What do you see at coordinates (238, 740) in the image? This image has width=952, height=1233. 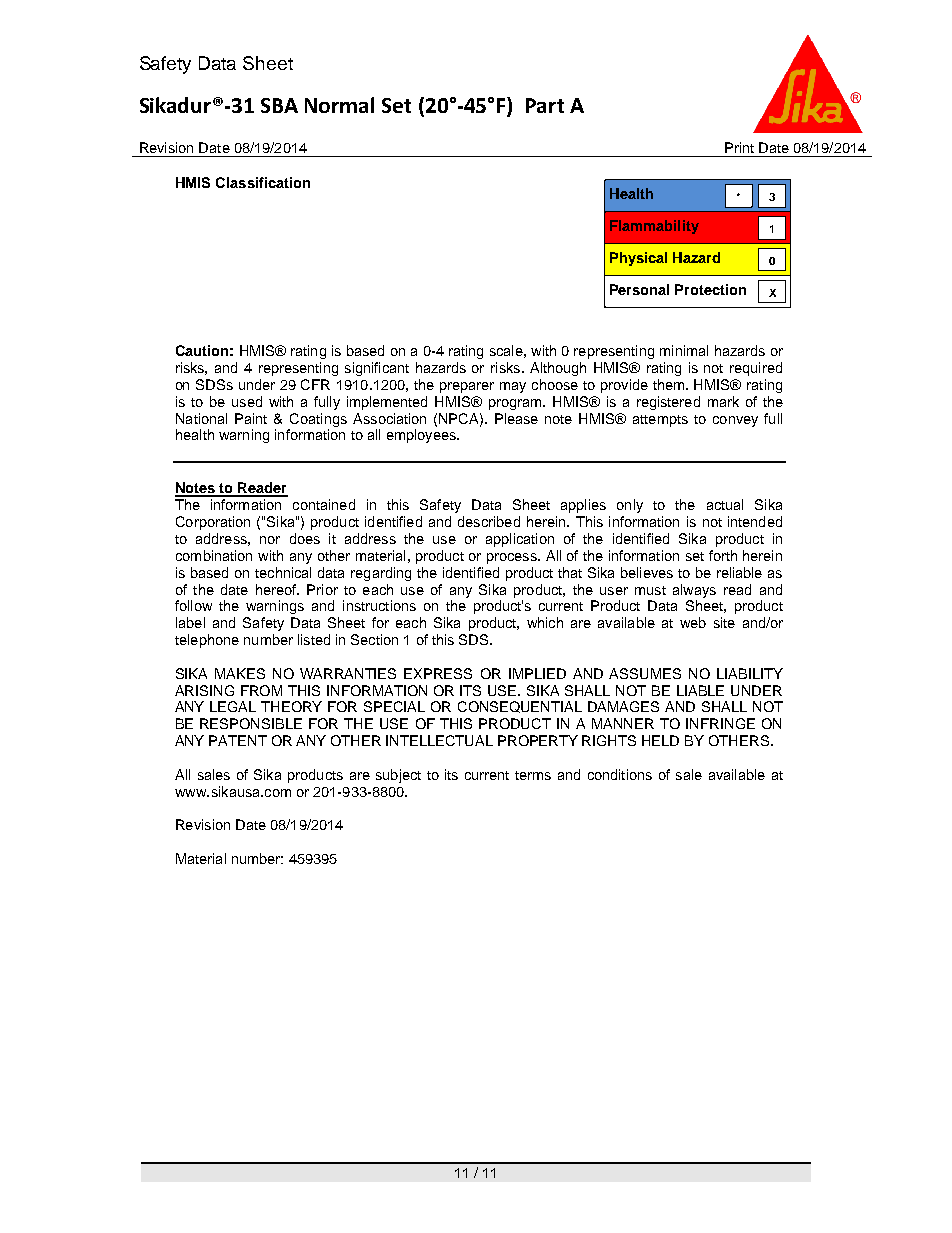 I see `PATENT` at bounding box center [238, 740].
